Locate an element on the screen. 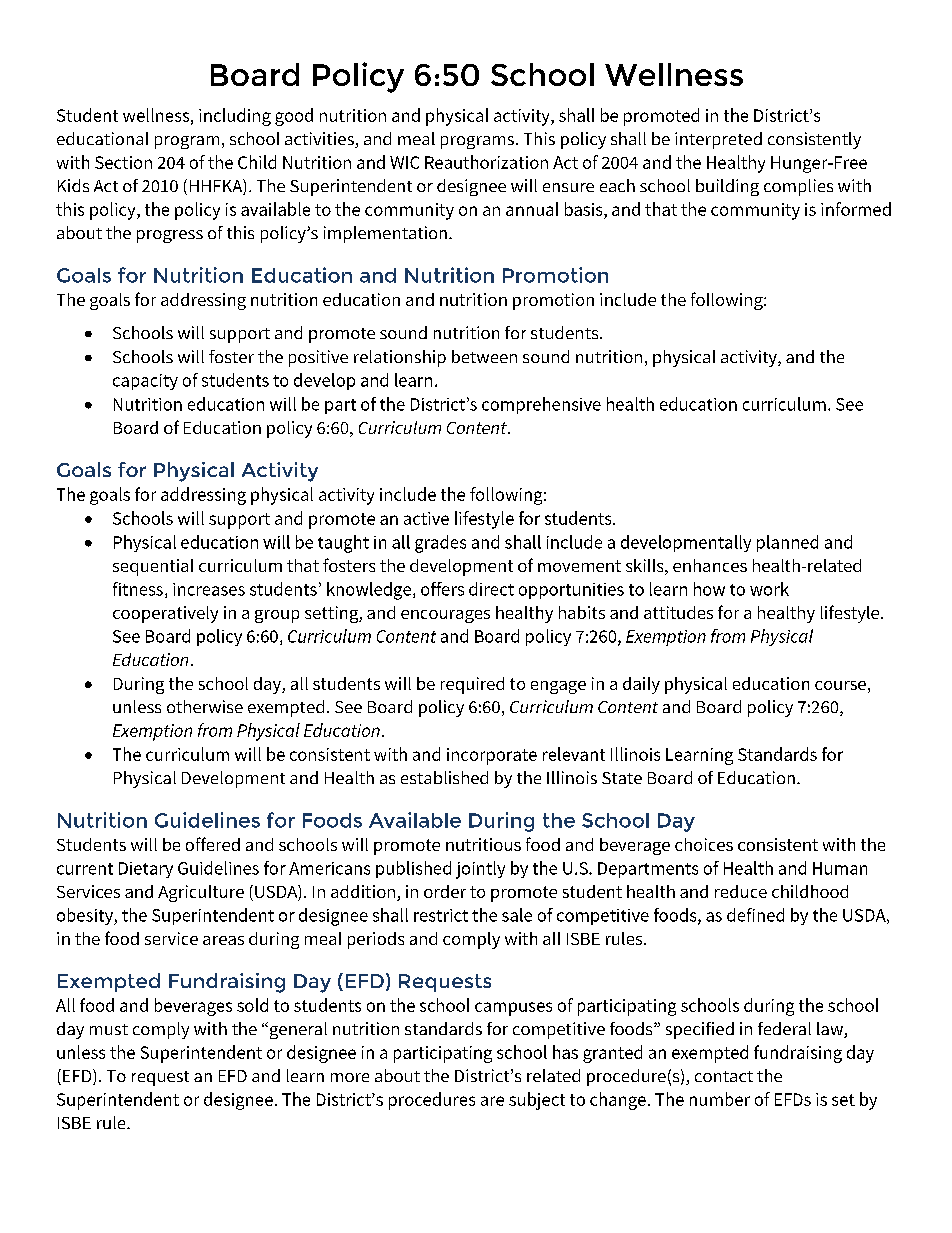 This screenshot has width=952, height=1233. capacity is located at coordinates (145, 382).
